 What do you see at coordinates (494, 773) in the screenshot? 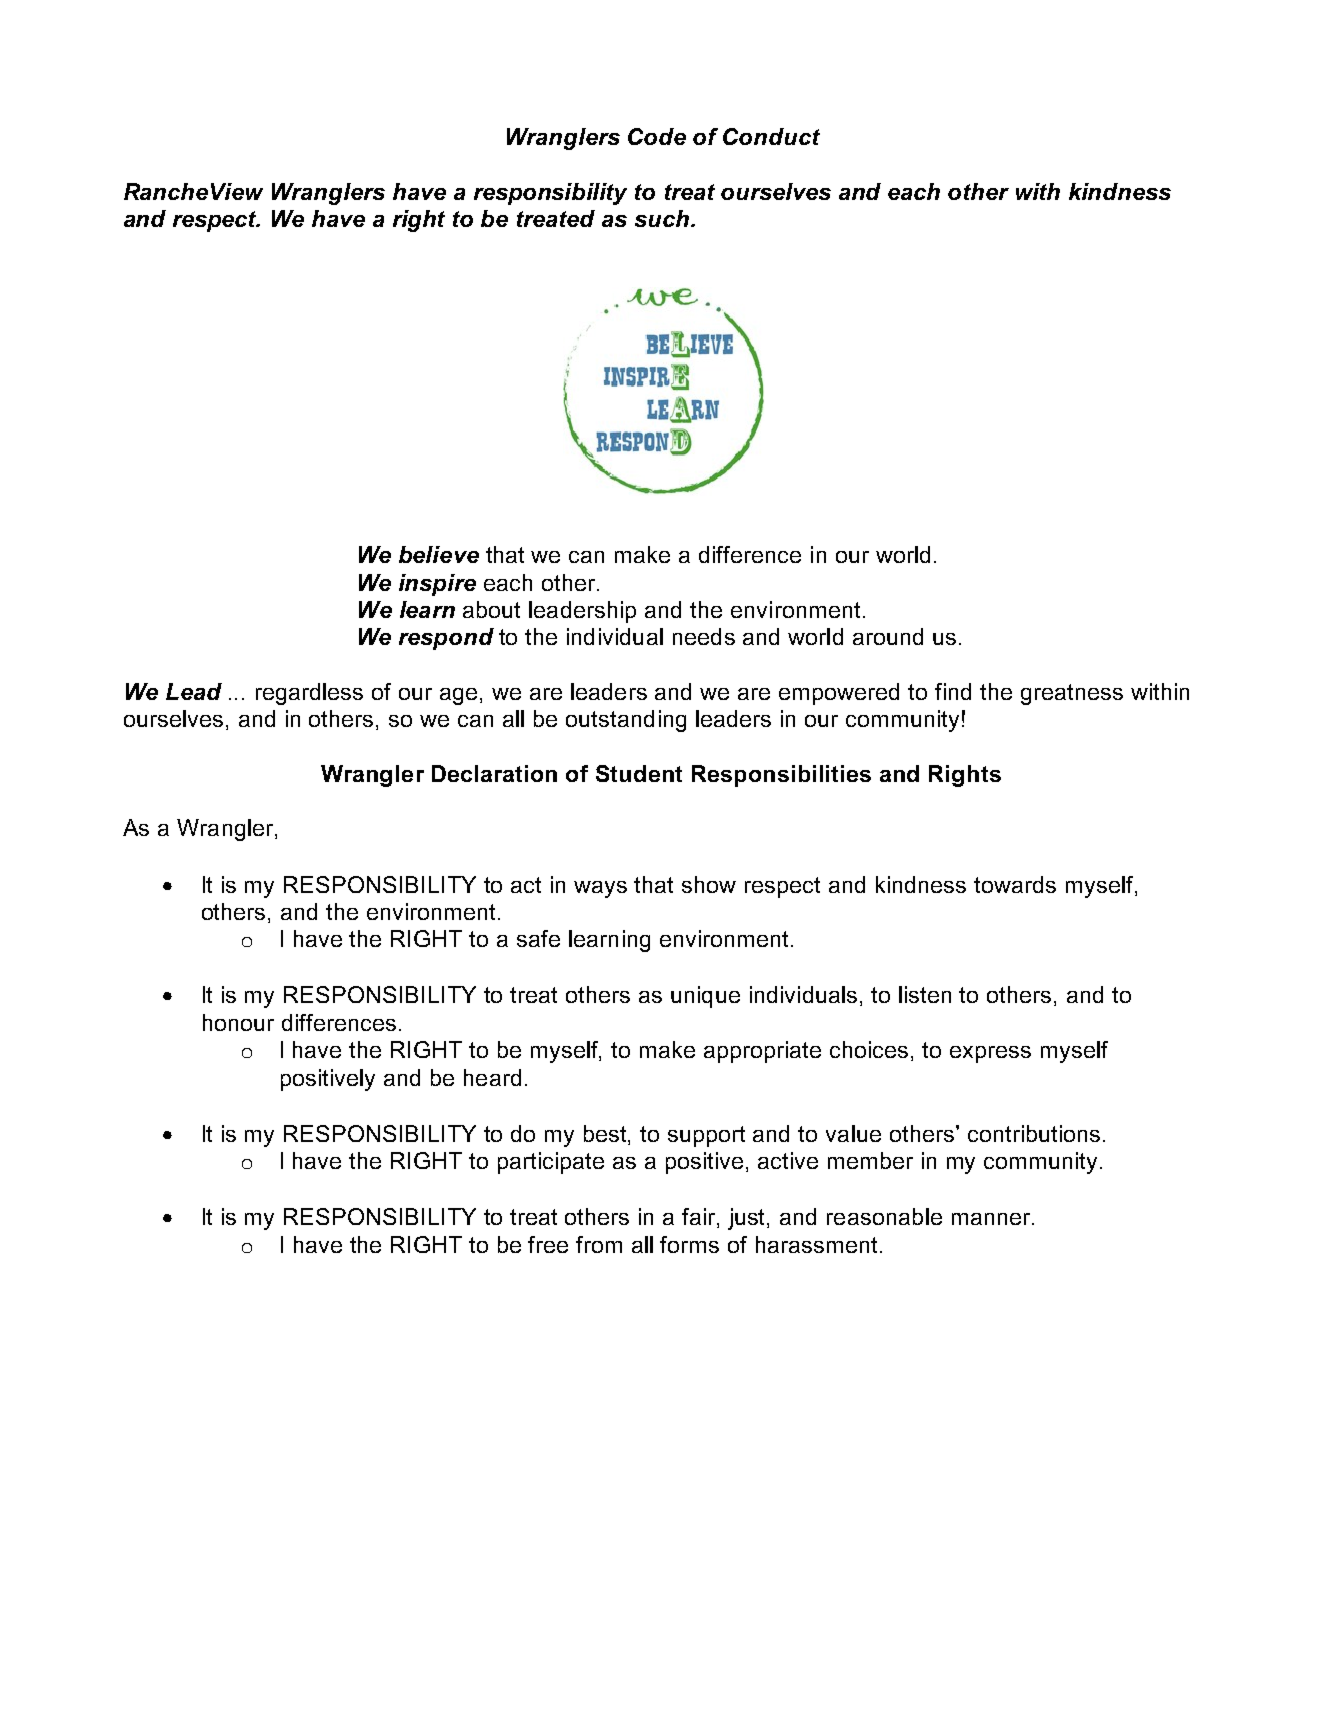
I see `Declaration` at bounding box center [494, 773].
